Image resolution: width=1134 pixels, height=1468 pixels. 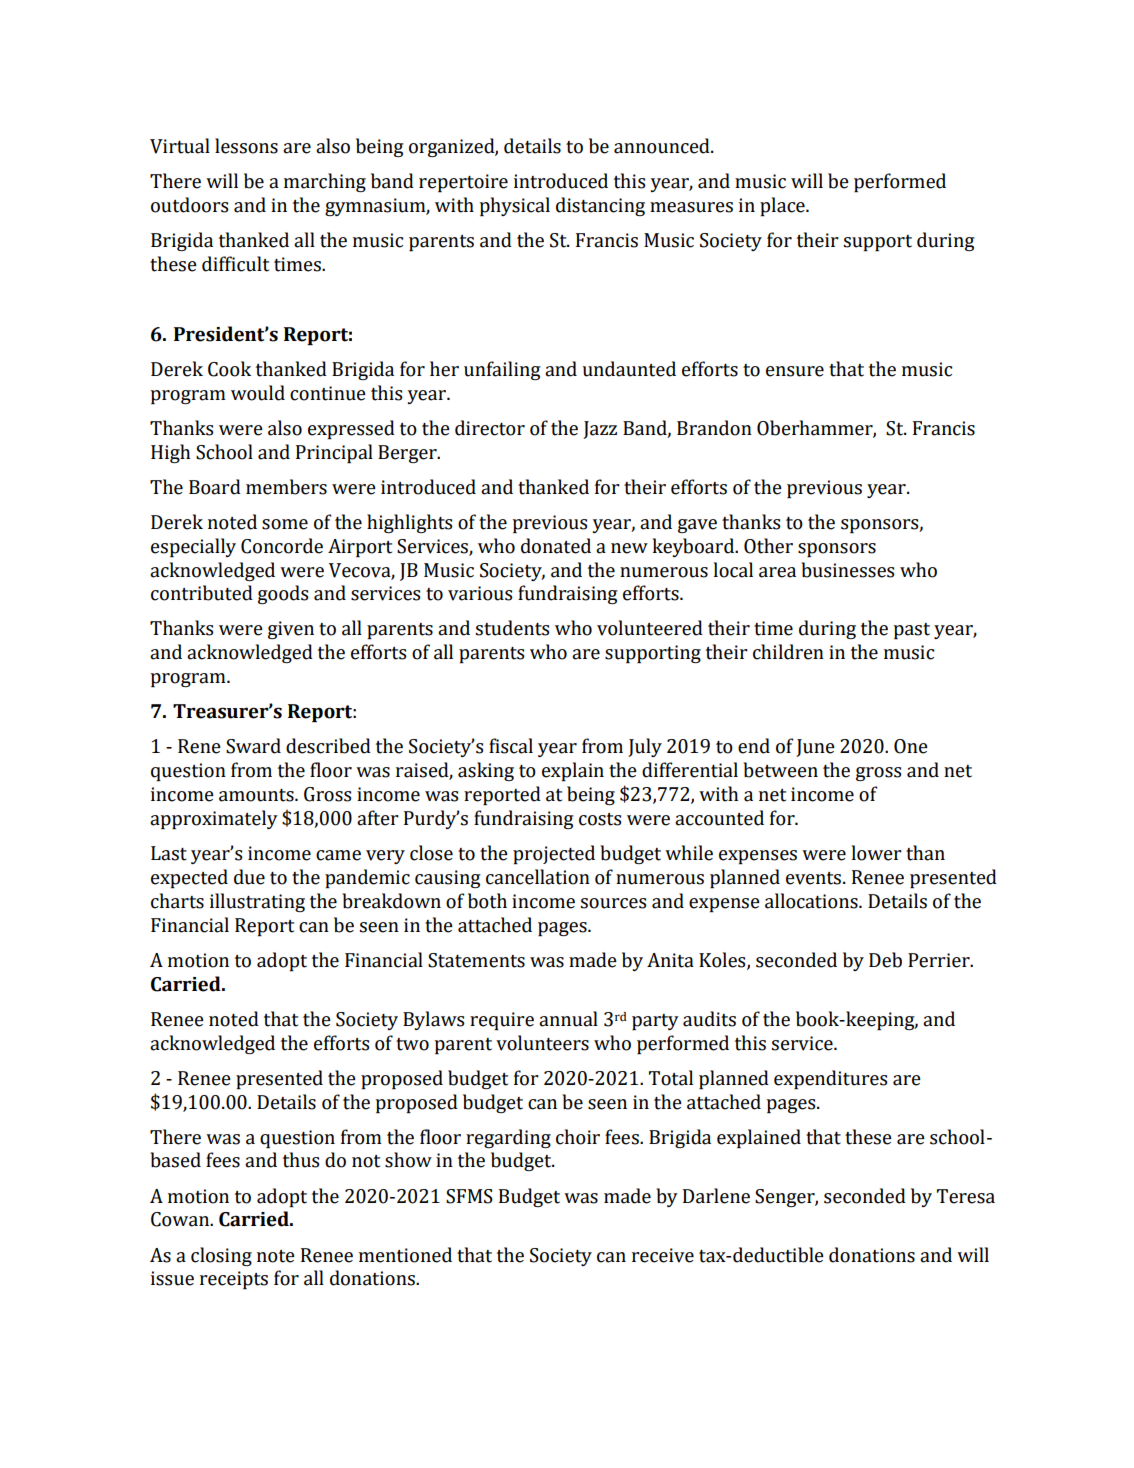 I want to click on distancing, so click(x=600, y=206).
